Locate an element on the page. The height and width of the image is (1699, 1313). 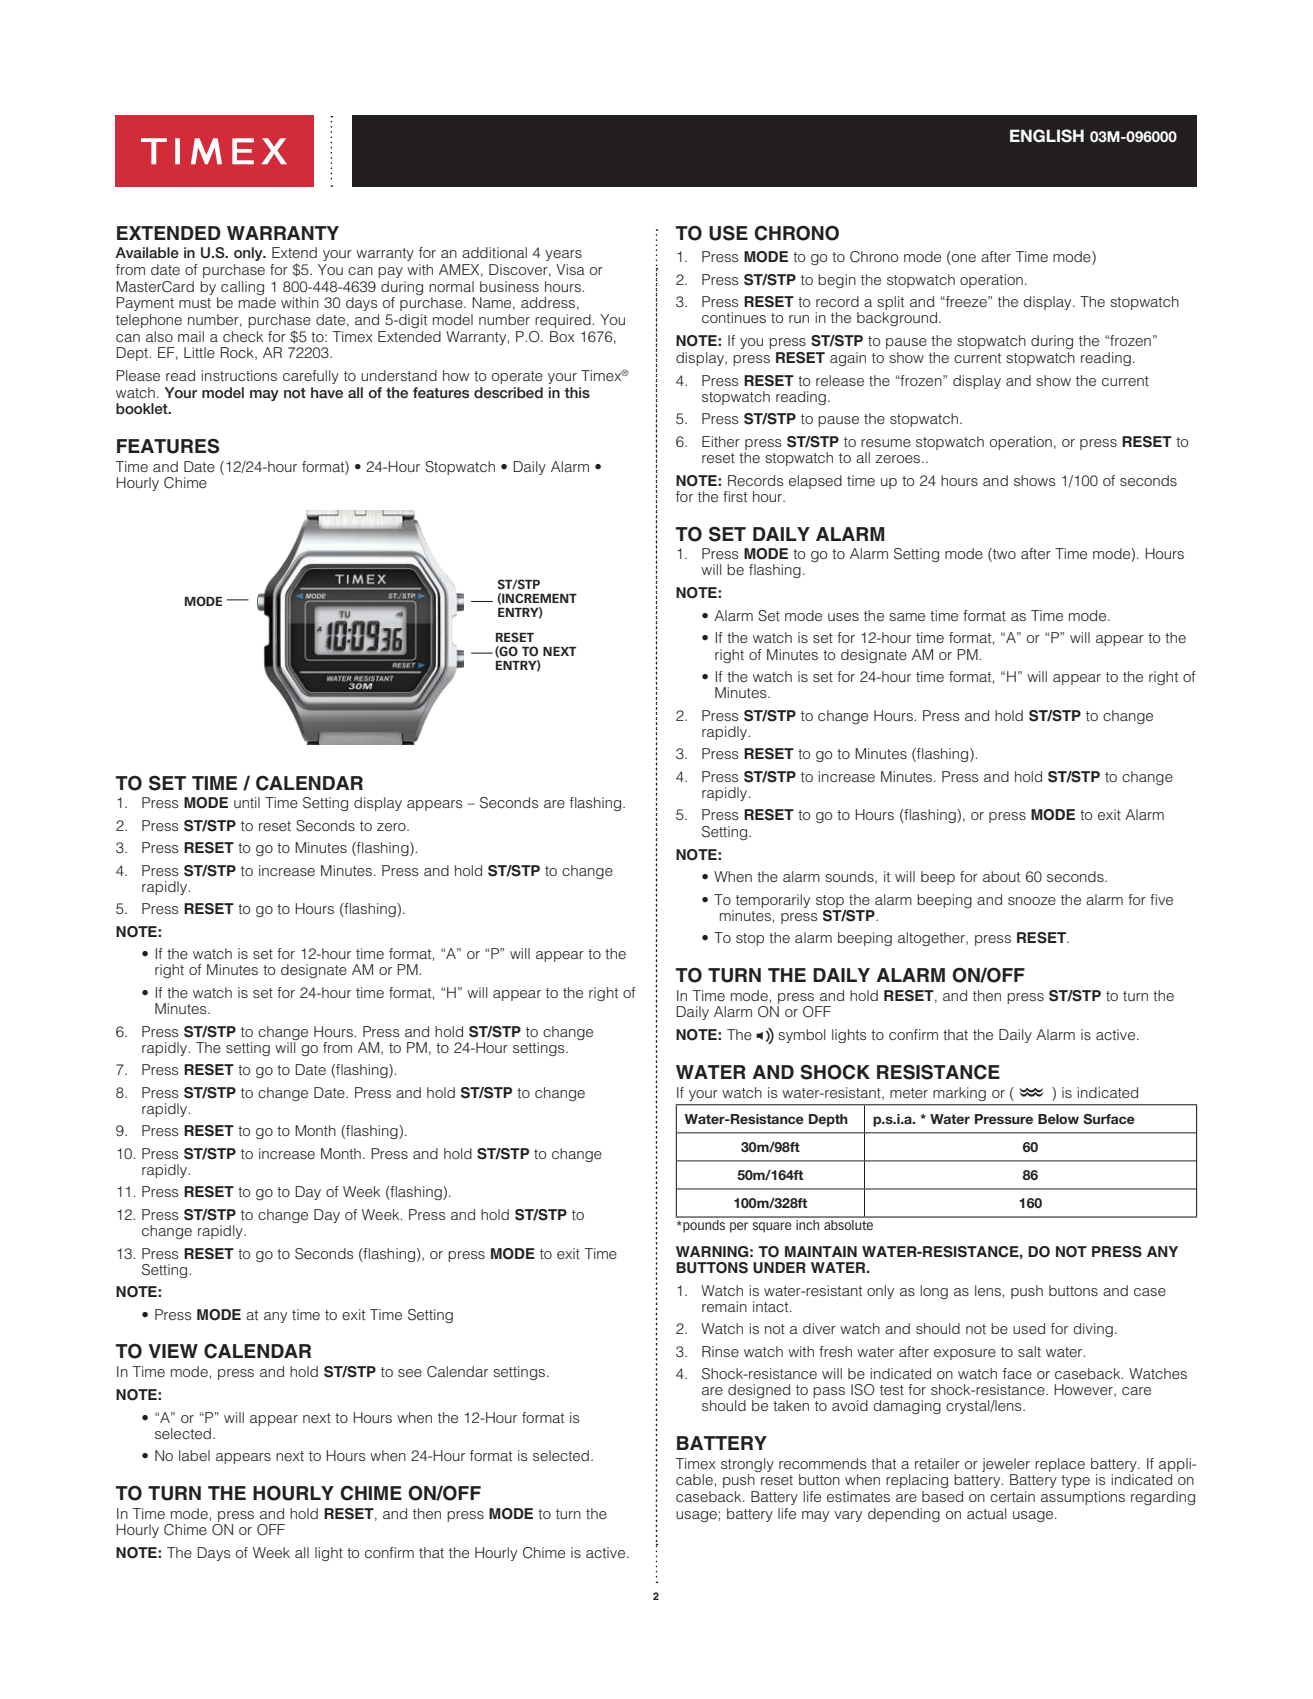
label is located at coordinates (194, 1455).
